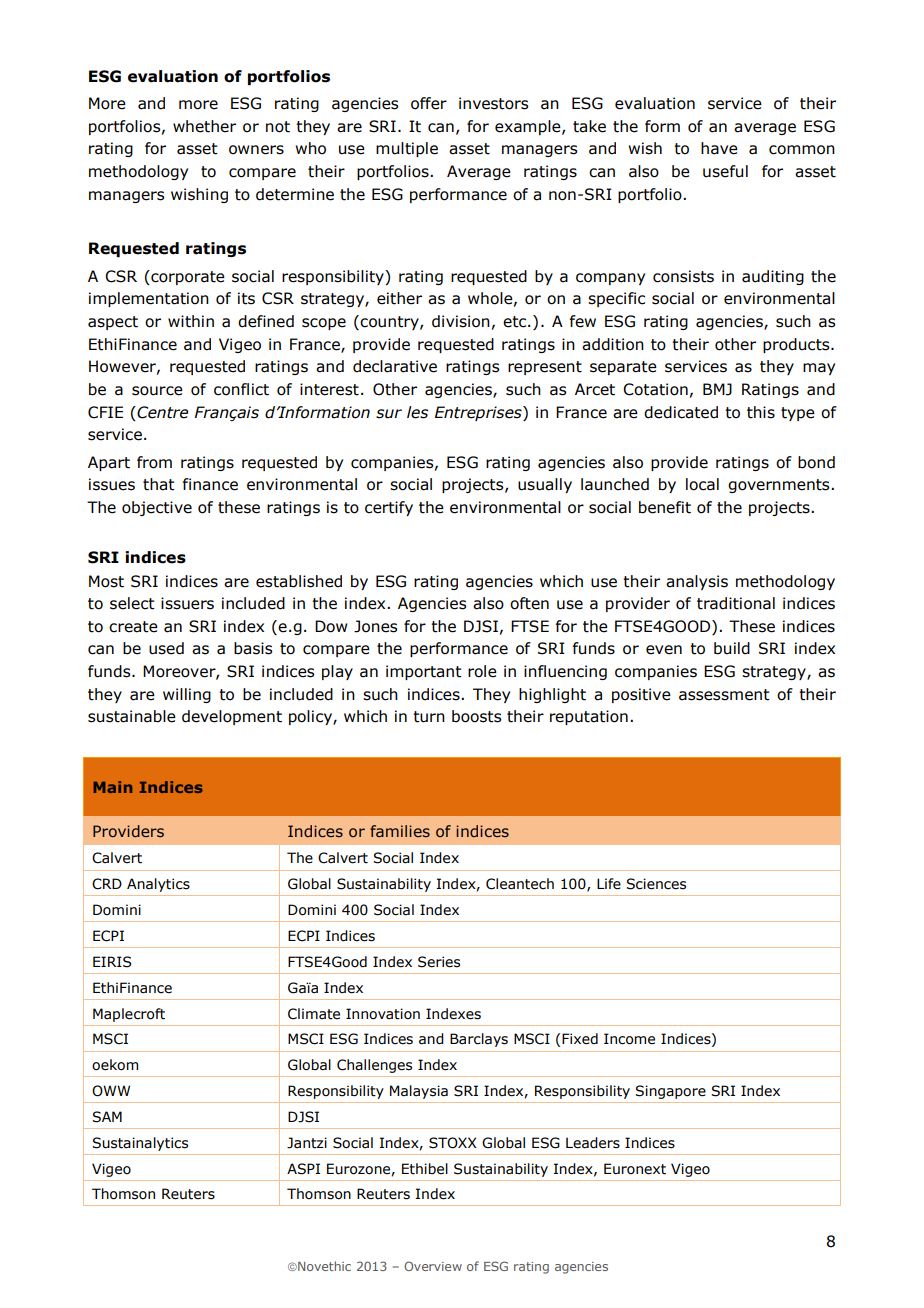  I want to click on have, so click(719, 148).
